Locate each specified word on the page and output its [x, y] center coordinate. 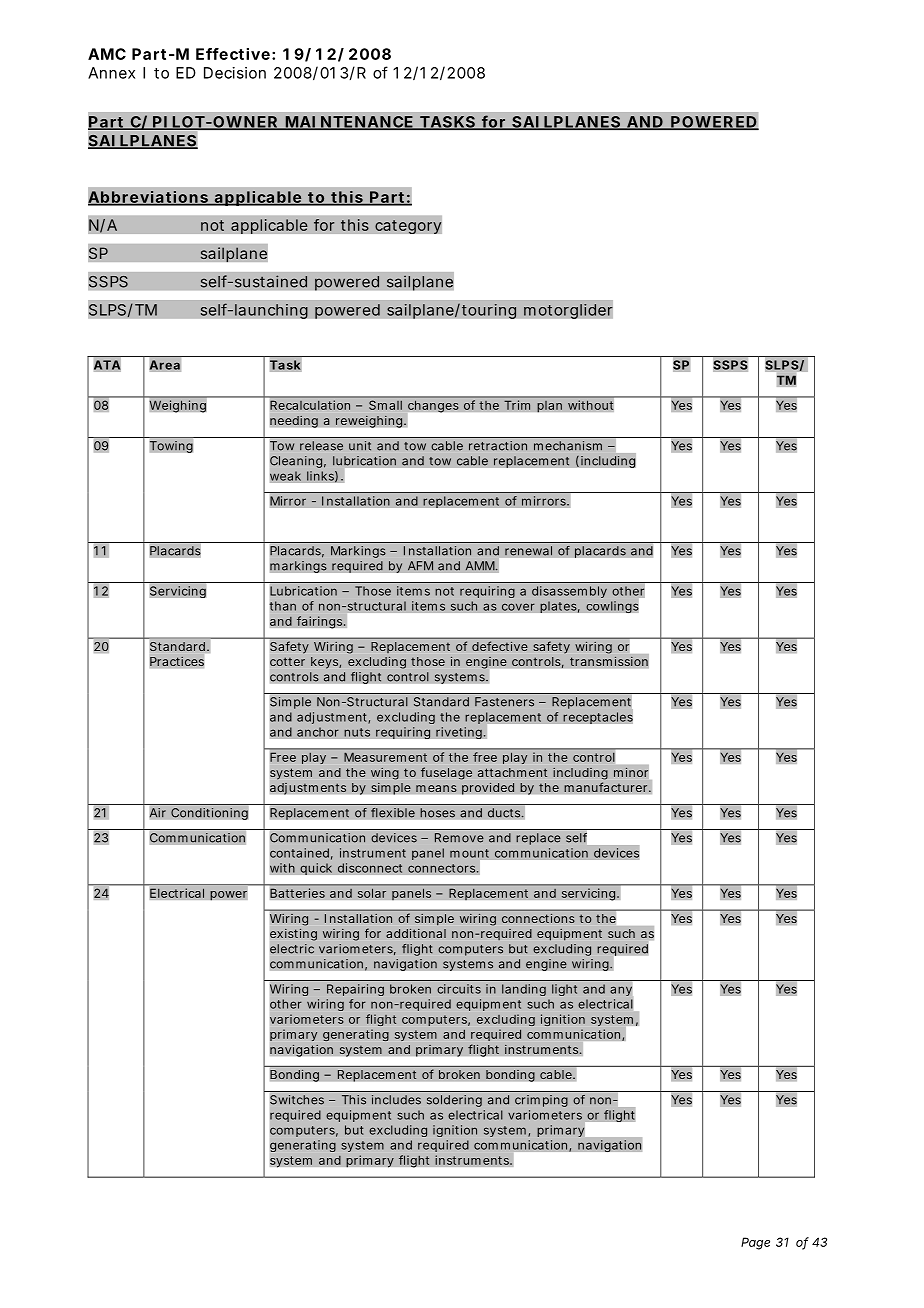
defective [500, 646]
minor [631, 772]
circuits [459, 989]
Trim [517, 405]
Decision [235, 73]
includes [396, 1100]
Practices [177, 661]
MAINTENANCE [349, 123]
